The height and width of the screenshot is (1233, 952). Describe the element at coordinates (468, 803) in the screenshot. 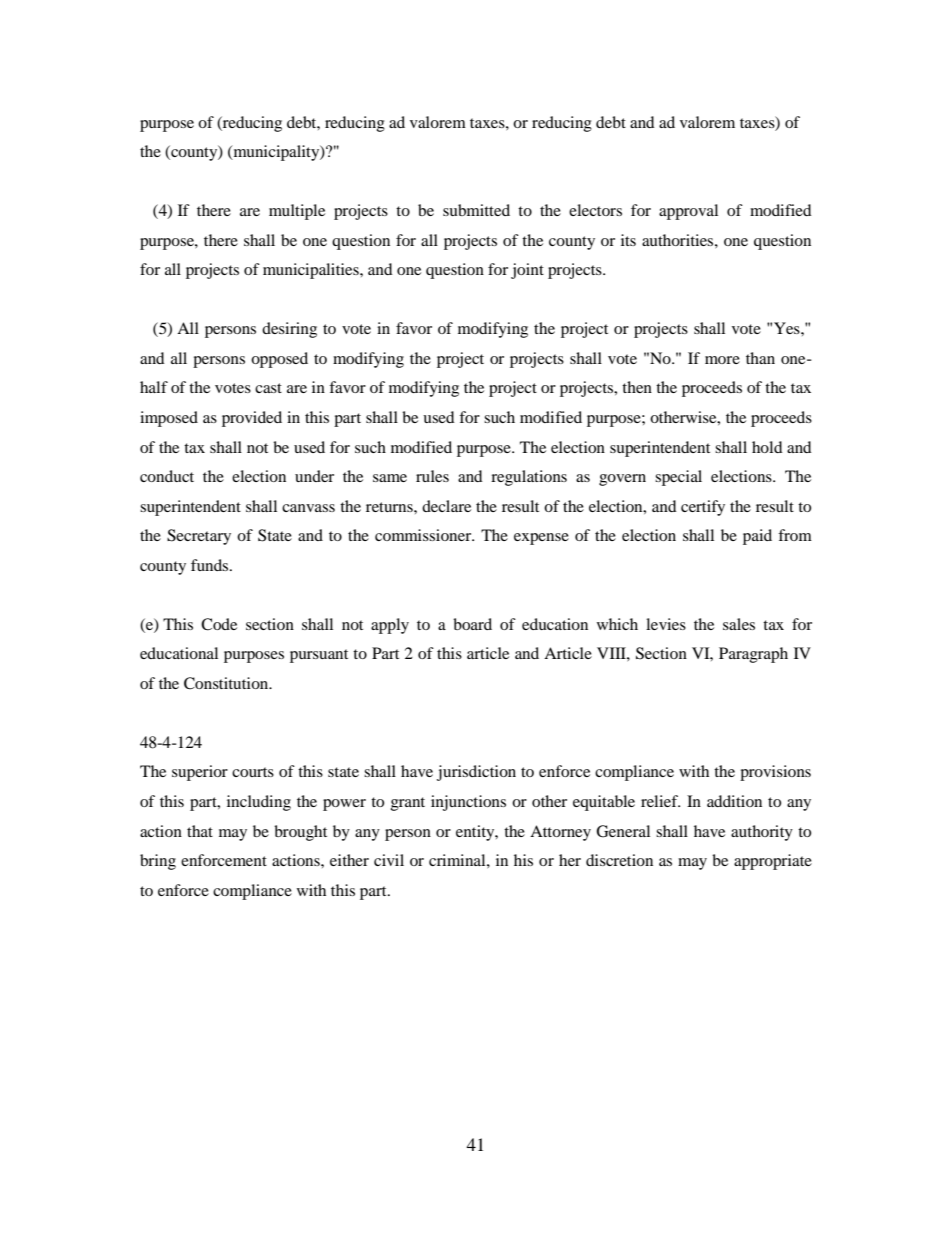

I see `injunctions` at that location.
